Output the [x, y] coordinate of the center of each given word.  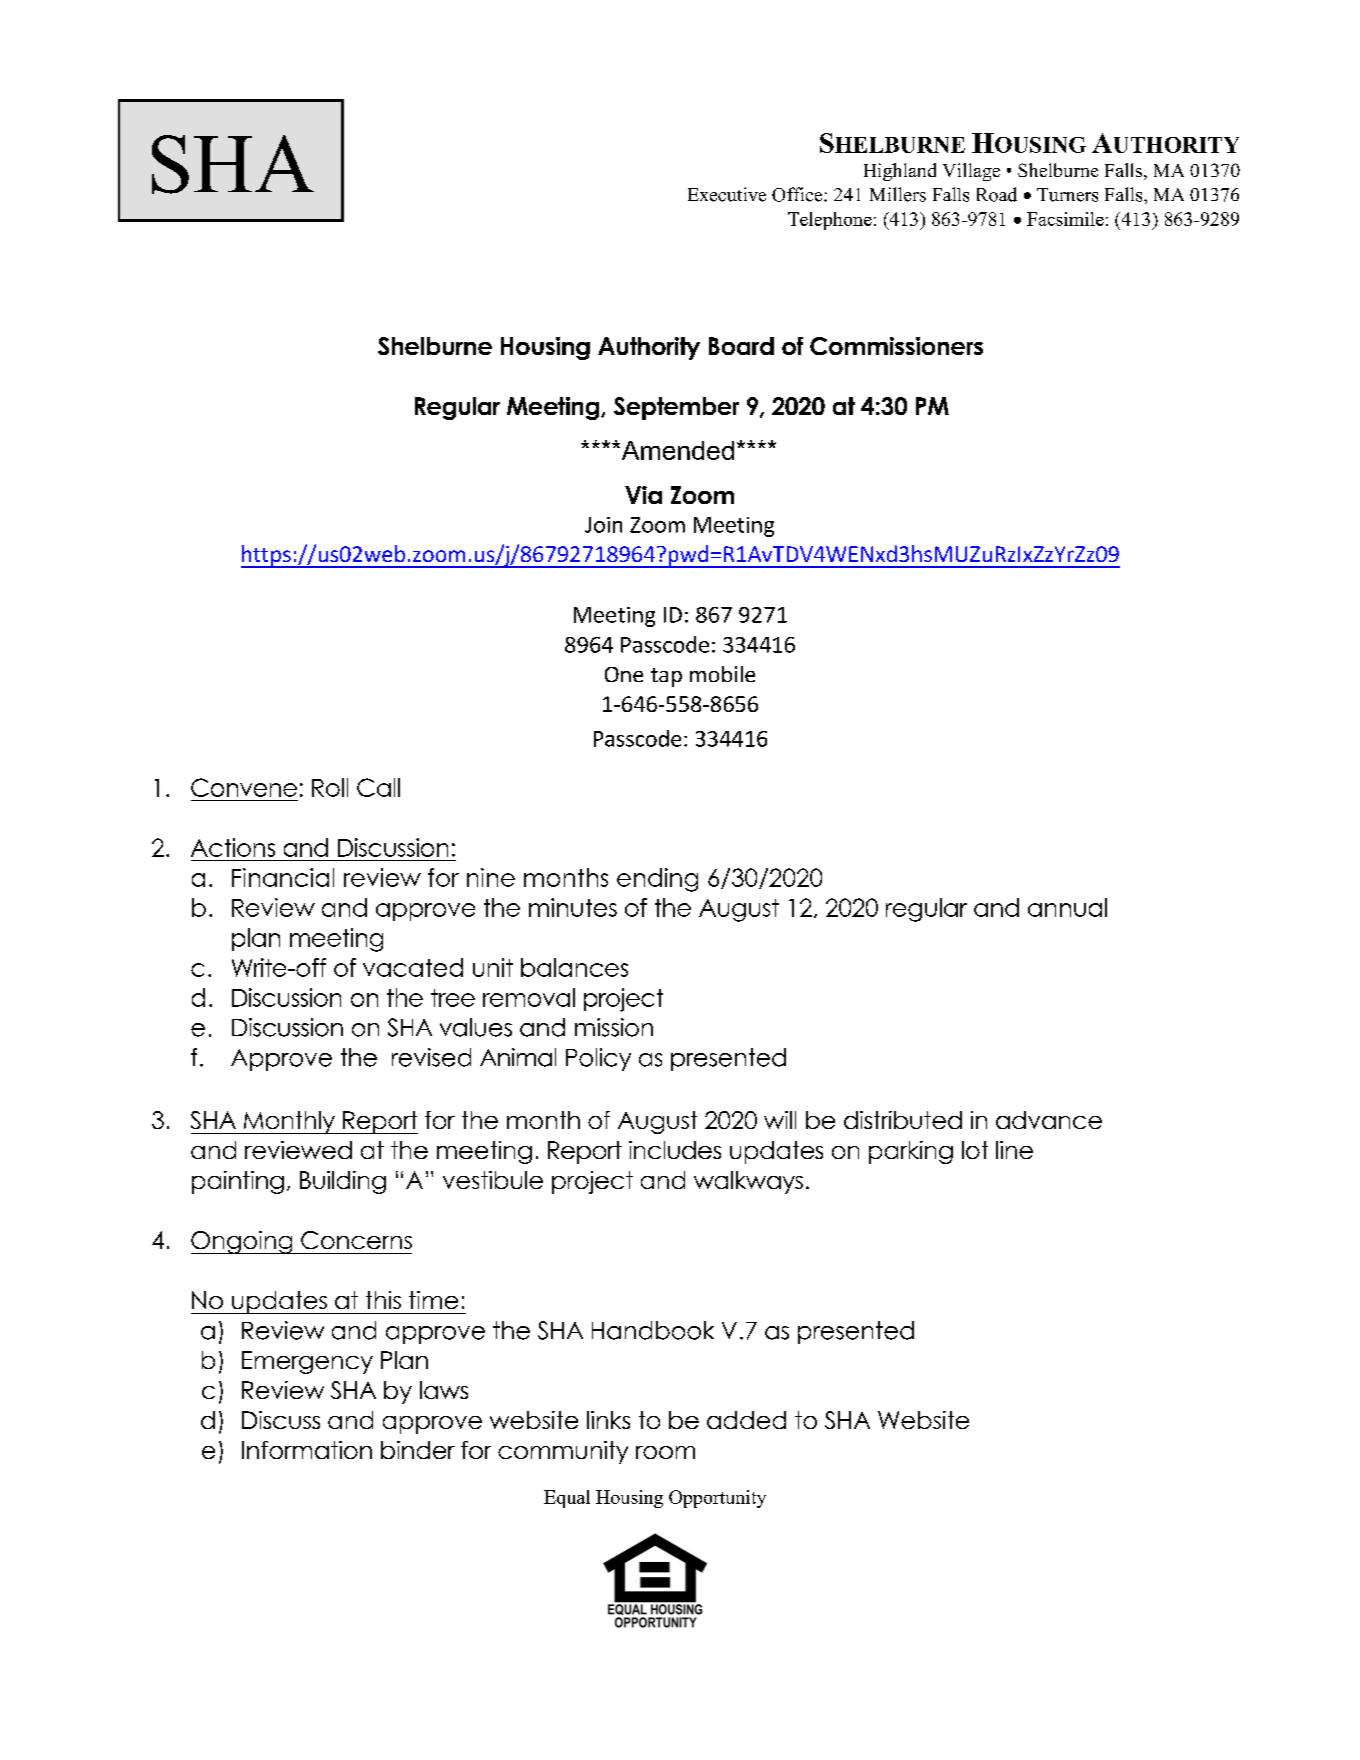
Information [307, 1450]
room [665, 1452]
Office [798, 194]
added [746, 1420]
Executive [727, 194]
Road [997, 194]
